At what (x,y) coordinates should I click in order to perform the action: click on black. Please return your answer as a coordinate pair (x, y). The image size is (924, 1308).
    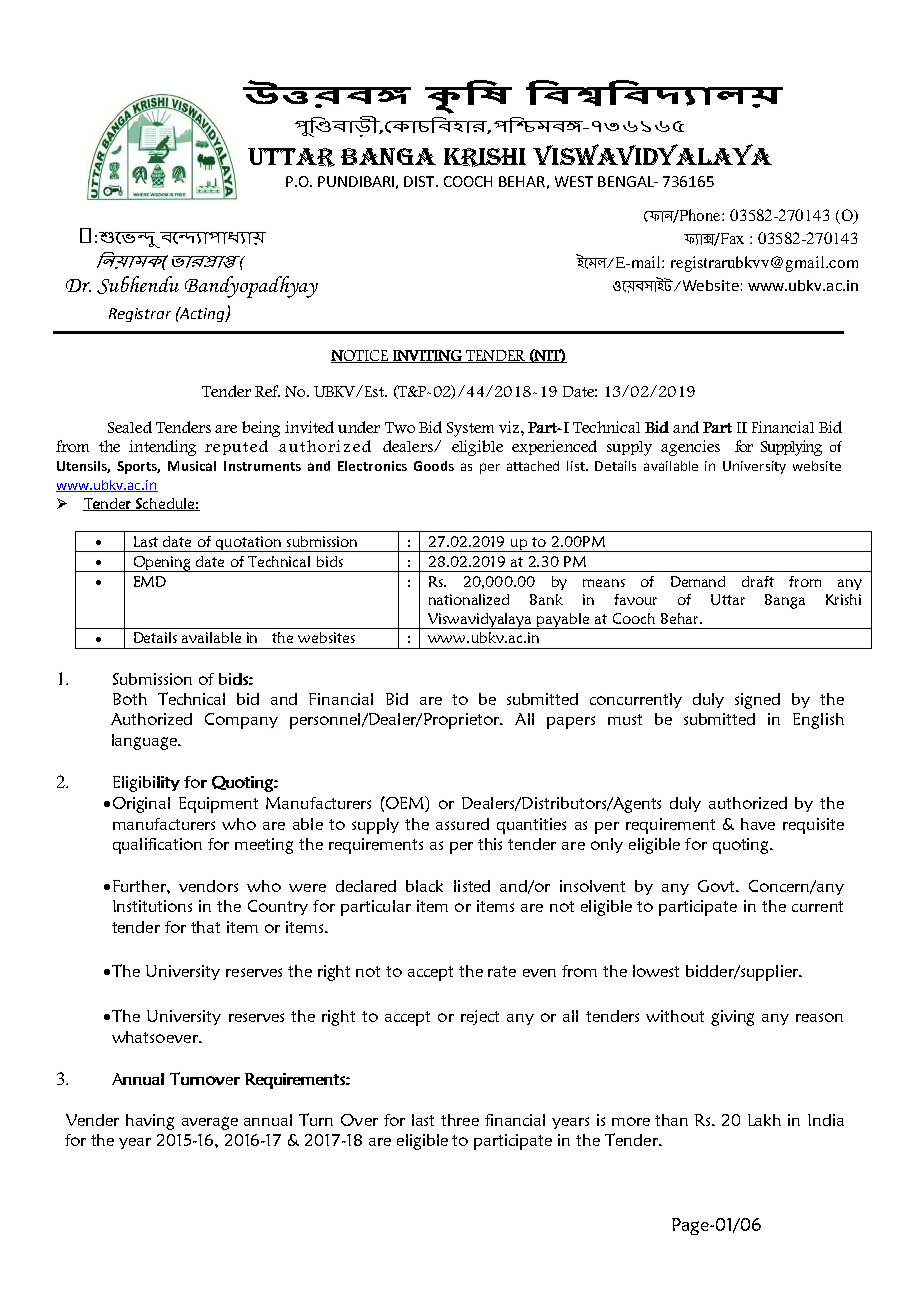
    Looking at the image, I should click on (424, 886).
